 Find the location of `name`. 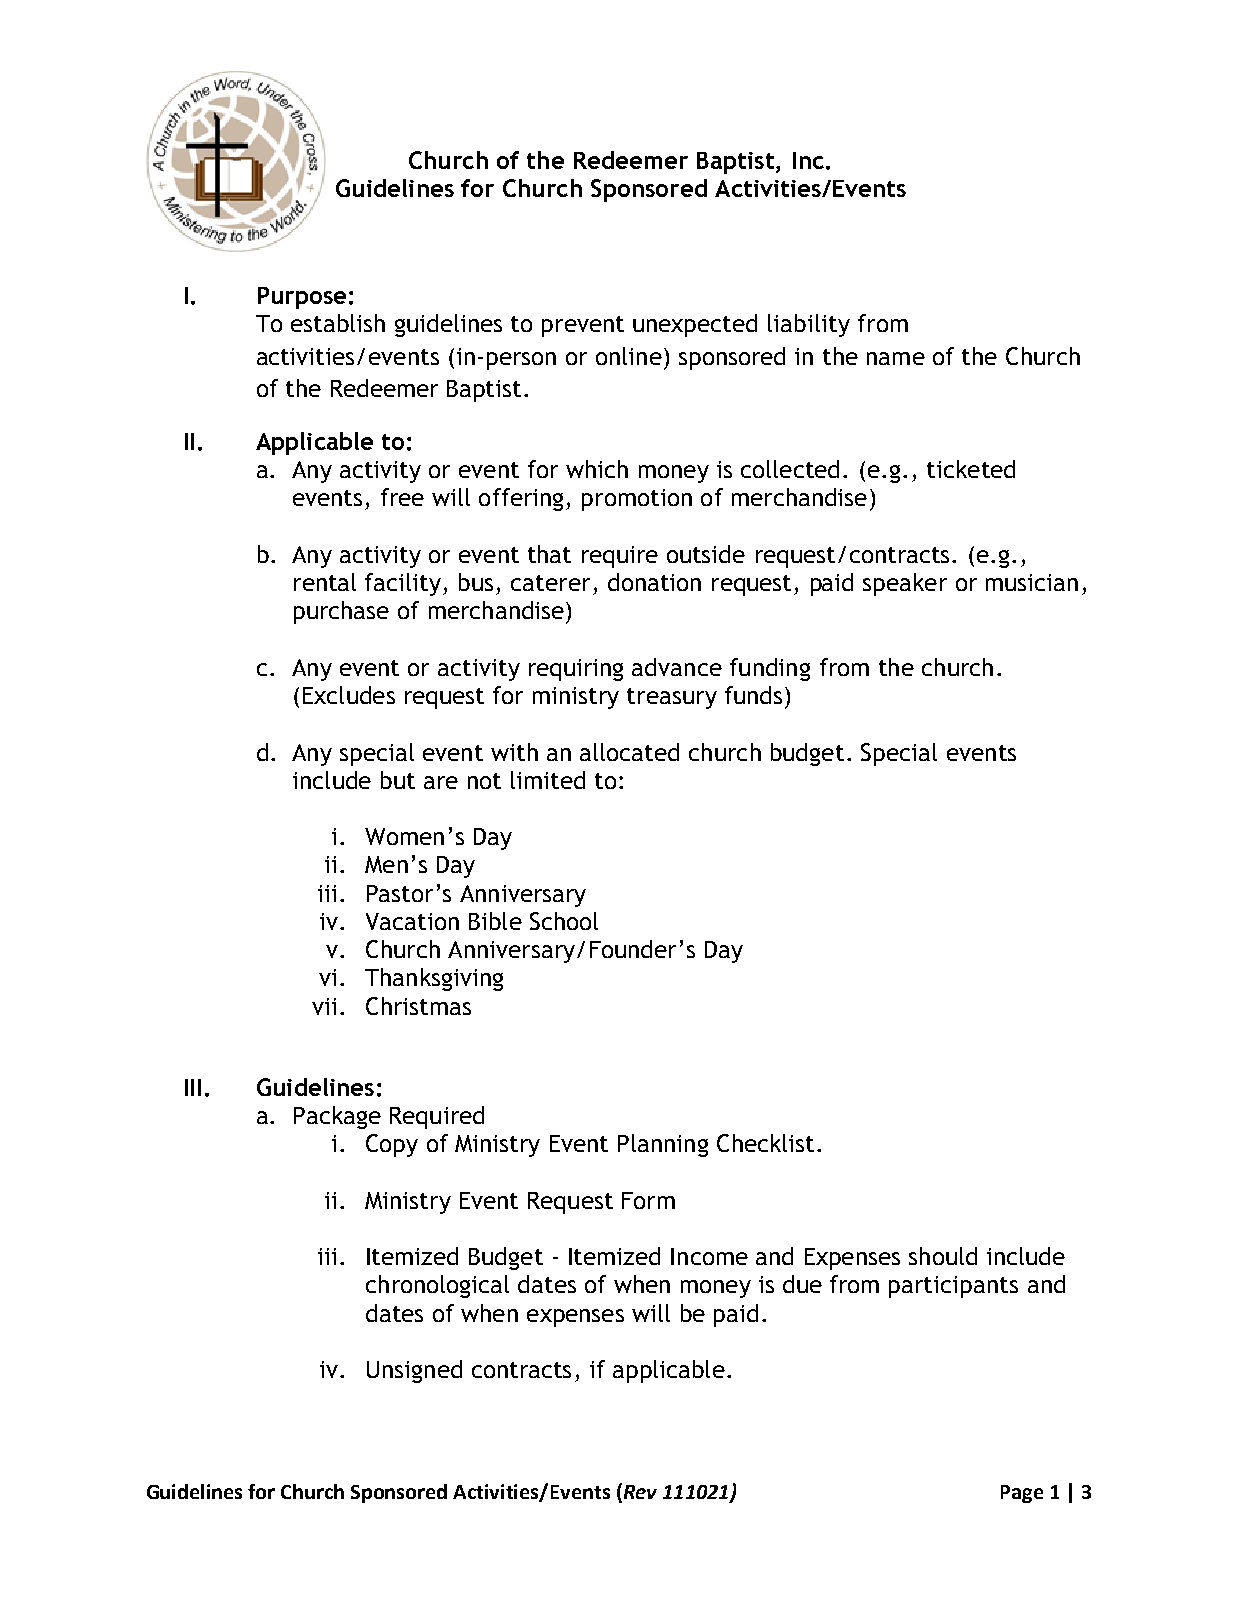

name is located at coordinates (896, 358).
